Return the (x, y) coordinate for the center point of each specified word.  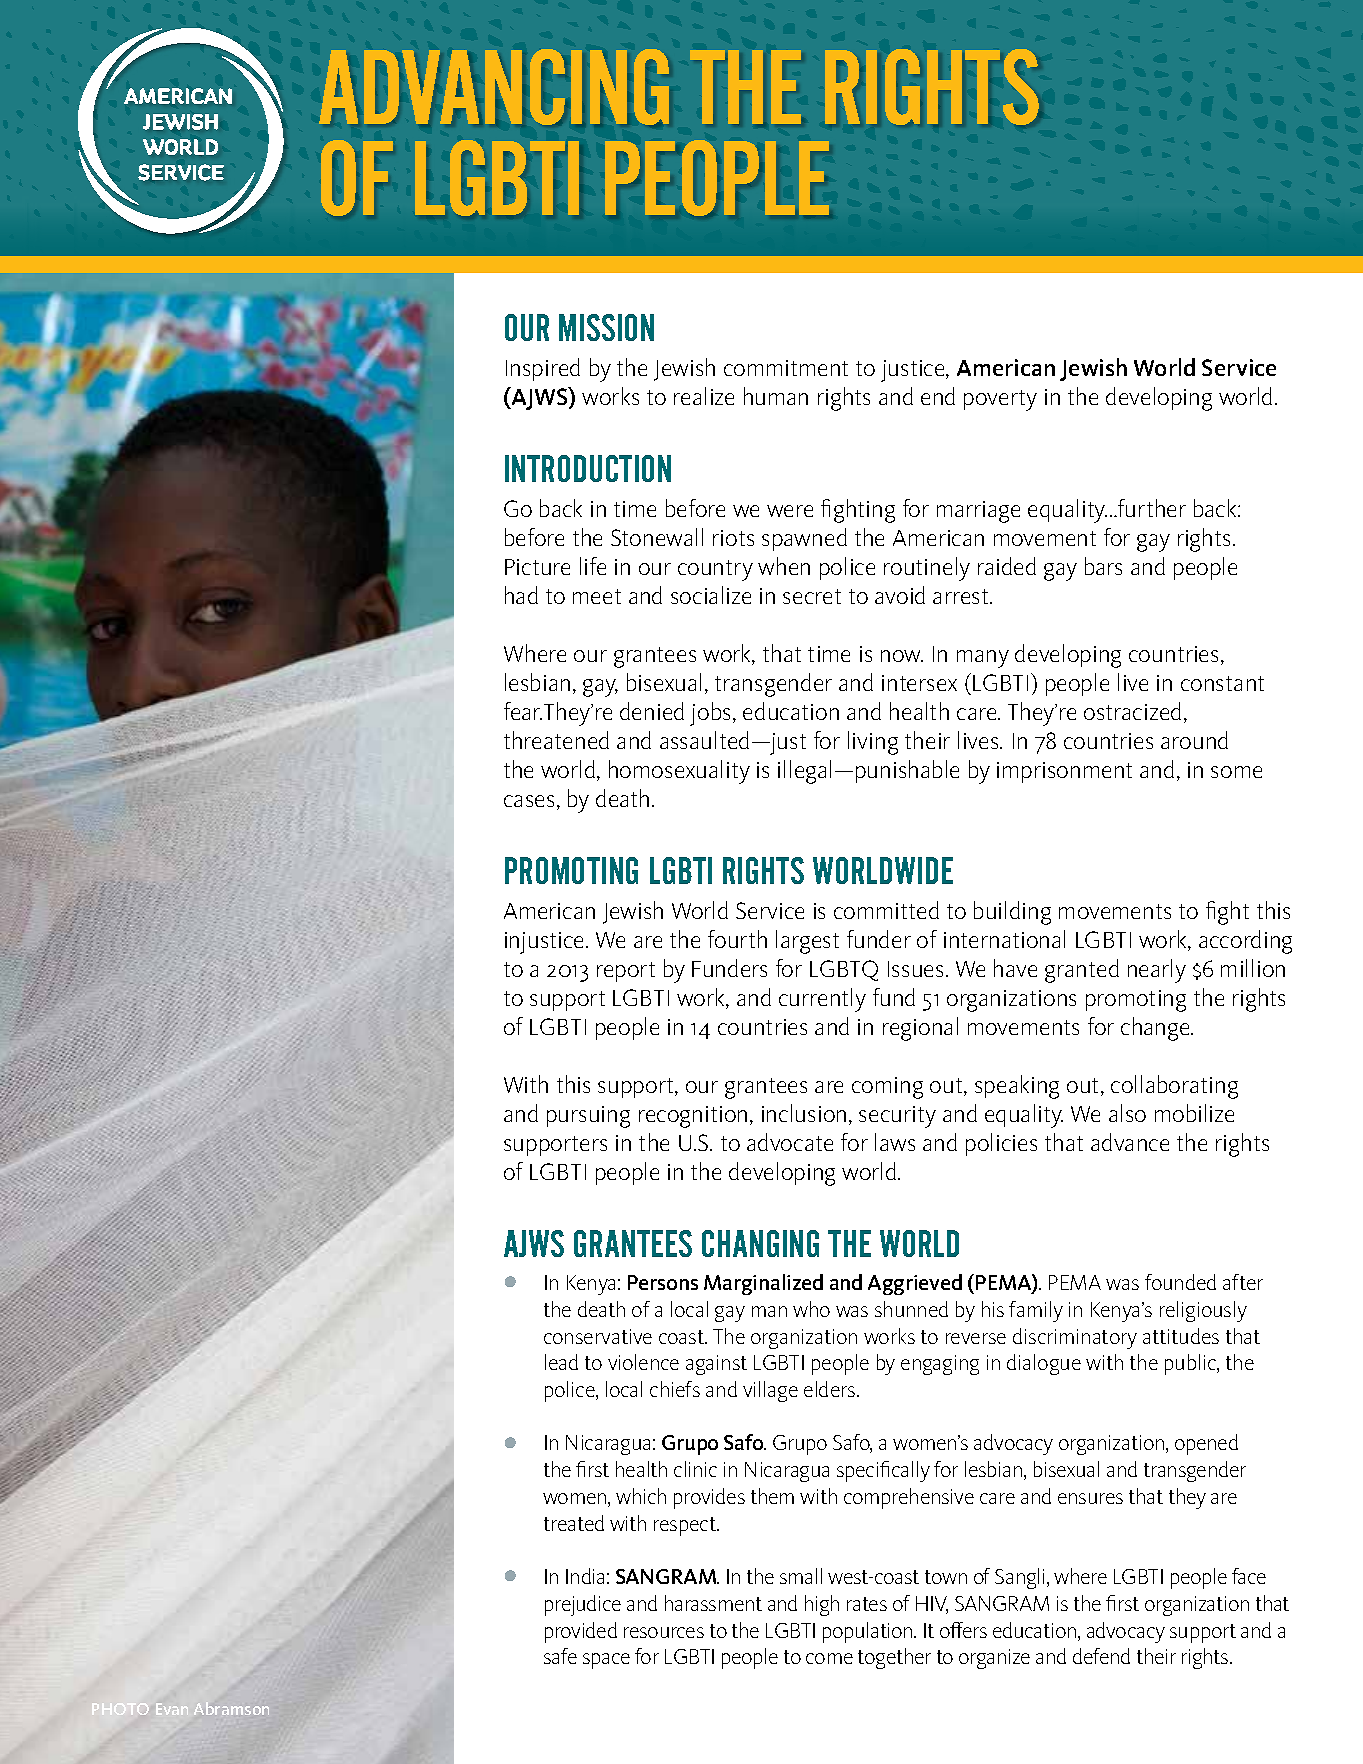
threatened (556, 740)
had (521, 595)
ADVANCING (494, 87)
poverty (1000, 400)
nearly (1157, 971)
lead (561, 1362)
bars (1103, 566)
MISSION (606, 327)
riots (733, 538)
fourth (737, 939)
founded (1180, 1282)
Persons (663, 1282)
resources (664, 1632)
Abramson (231, 1708)
